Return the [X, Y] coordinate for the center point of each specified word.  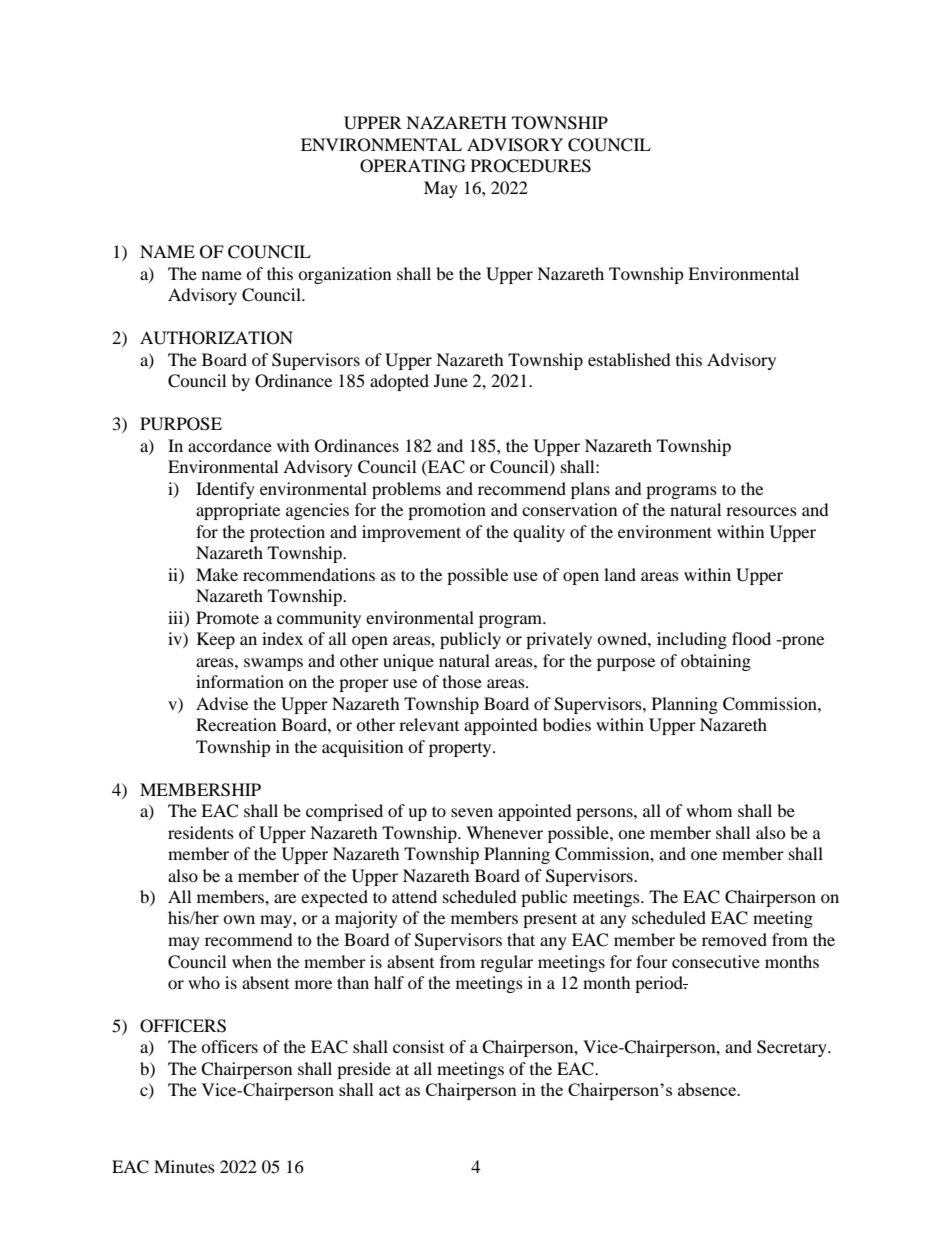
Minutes [184, 1166]
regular [506, 963]
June [451, 380]
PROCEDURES [531, 166]
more [313, 984]
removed [734, 939]
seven [472, 812]
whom [709, 810]
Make [217, 574]
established [629, 359]
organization [344, 275]
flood [751, 638]
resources [761, 511]
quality [539, 533]
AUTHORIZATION [216, 338]
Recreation [236, 724]
